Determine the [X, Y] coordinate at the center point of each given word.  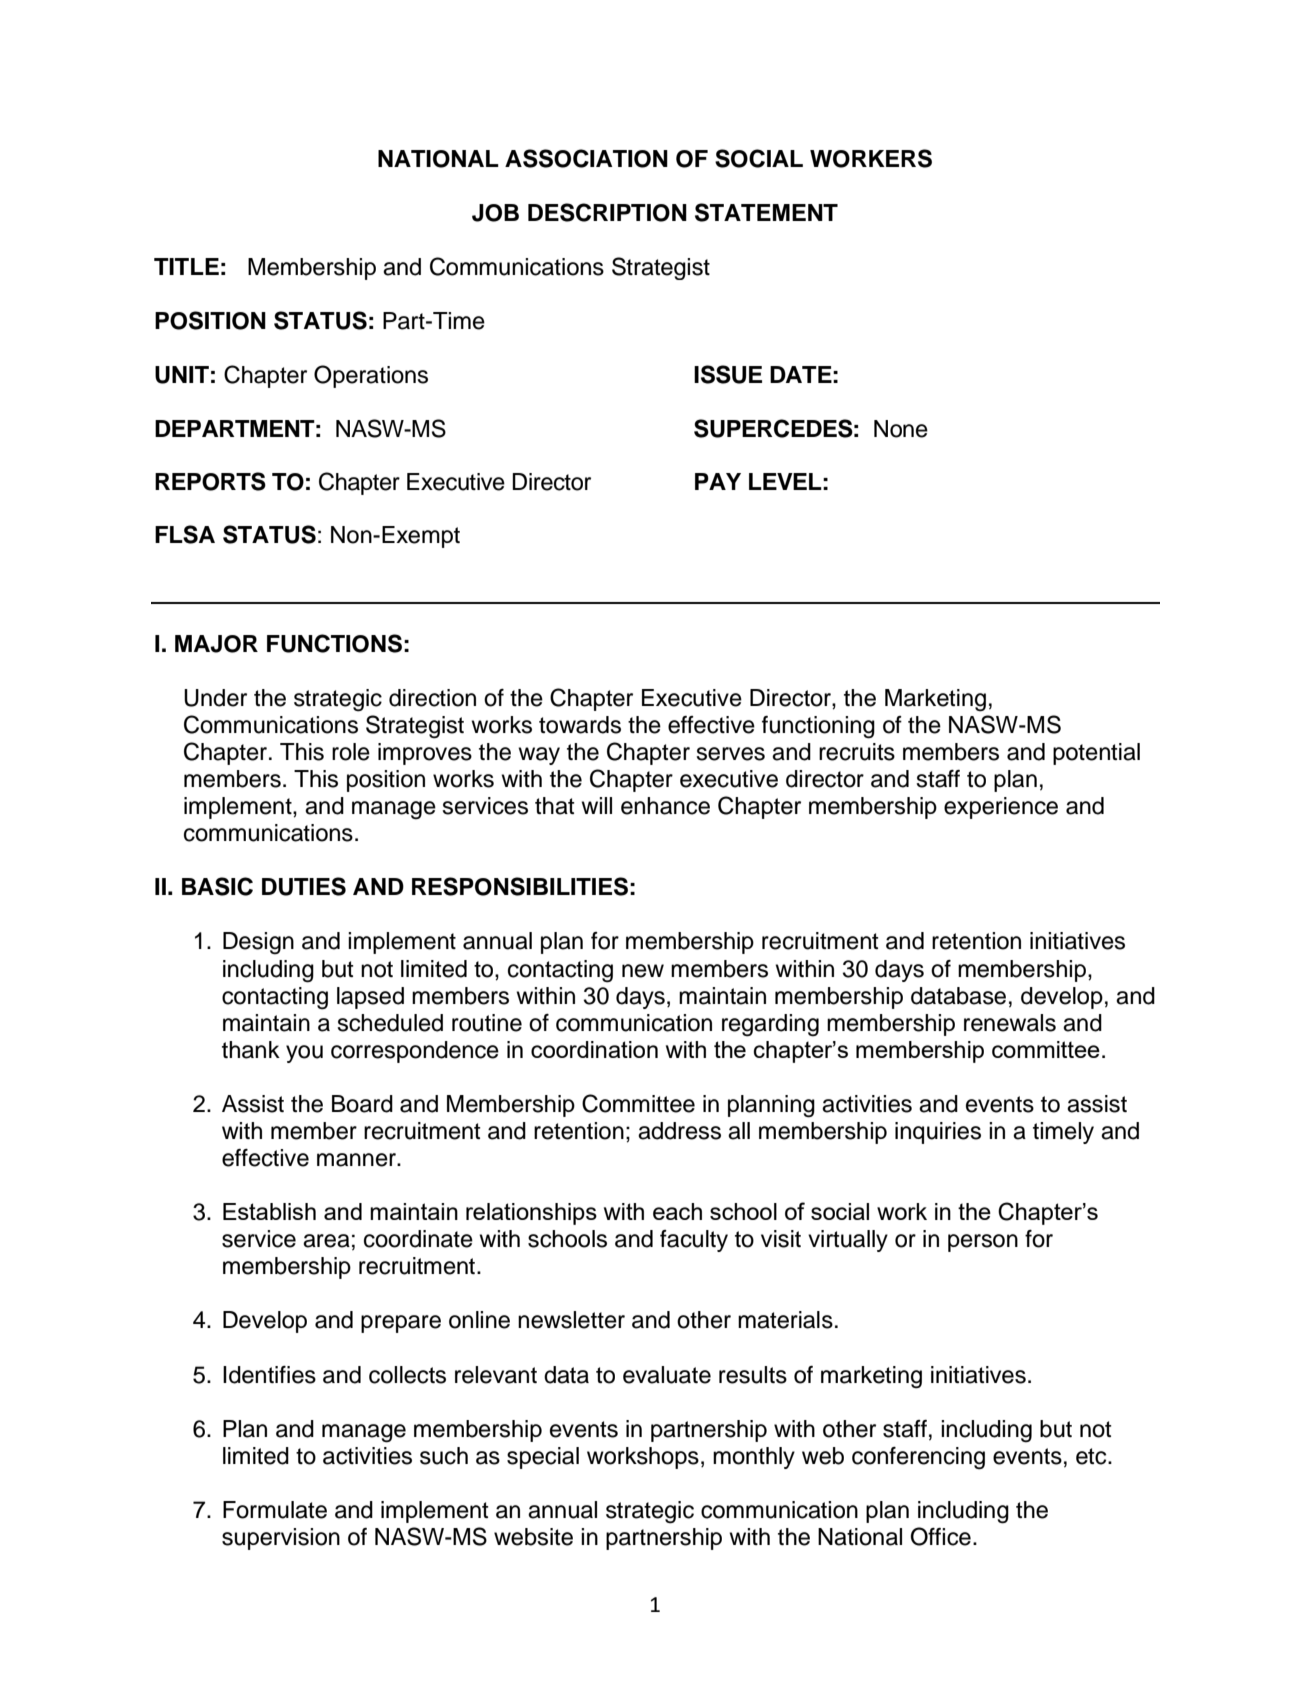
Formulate [275, 1510]
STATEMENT [766, 212]
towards [580, 725]
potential [1096, 754]
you [304, 1054]
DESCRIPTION [607, 212]
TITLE [186, 266]
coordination [594, 1049]
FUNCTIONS [334, 643]
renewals [1010, 1023]
